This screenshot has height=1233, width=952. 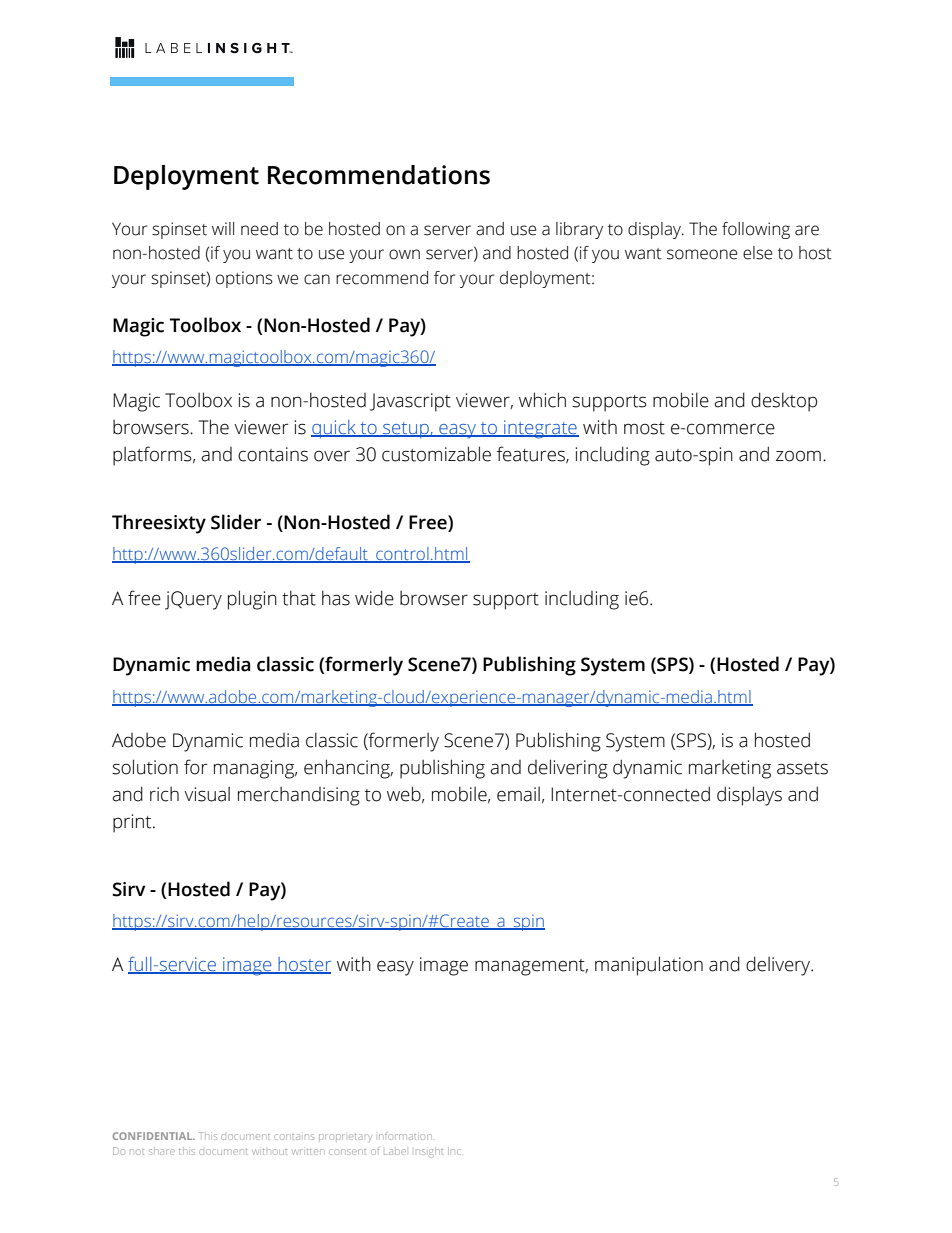 I want to click on own, so click(x=404, y=254).
